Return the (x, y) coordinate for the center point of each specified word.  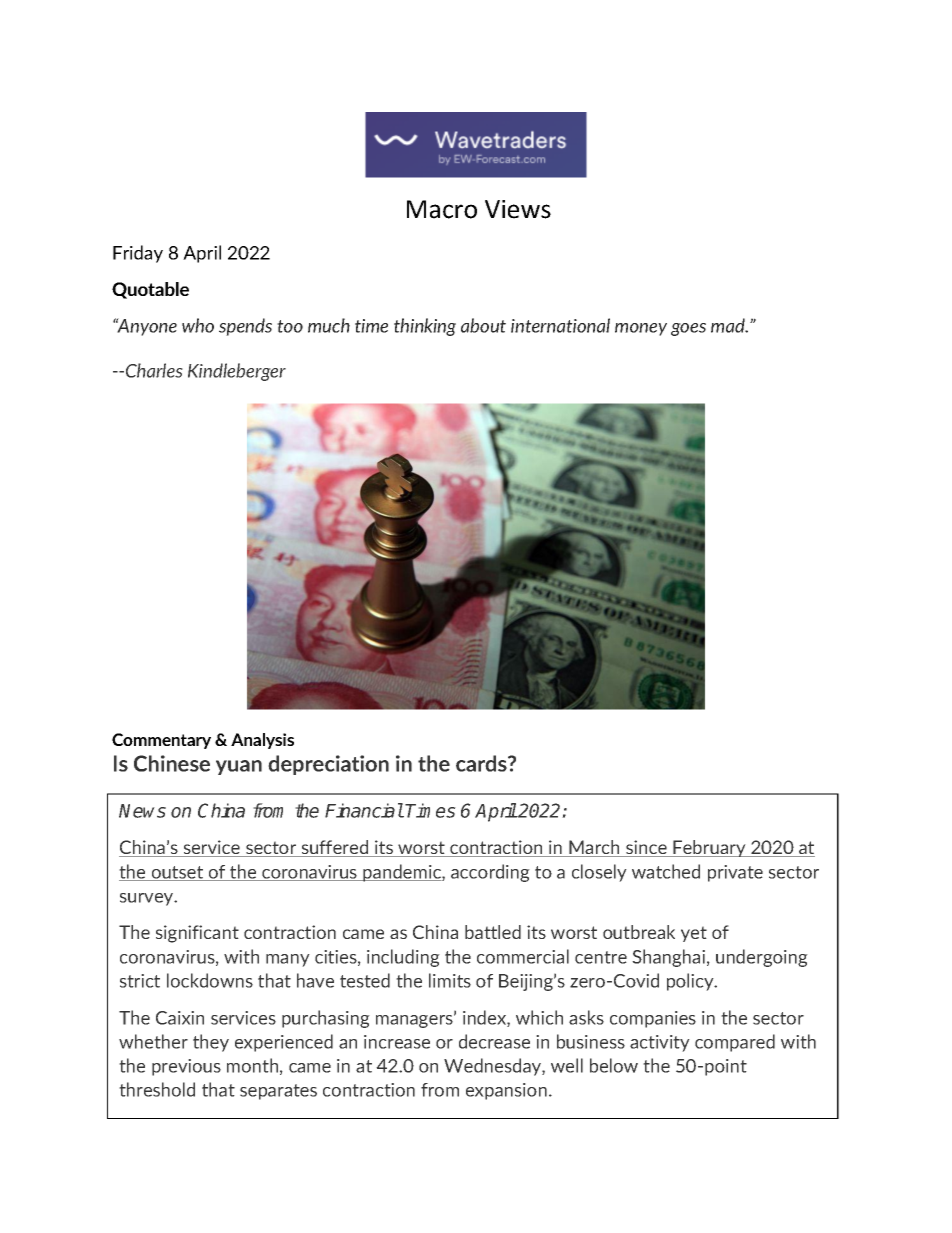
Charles (154, 370)
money (641, 329)
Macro (442, 209)
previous (186, 1067)
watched (666, 871)
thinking (425, 327)
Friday (138, 254)
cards (482, 763)
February (709, 848)
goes (688, 329)
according (490, 873)
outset (177, 873)
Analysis (262, 741)
